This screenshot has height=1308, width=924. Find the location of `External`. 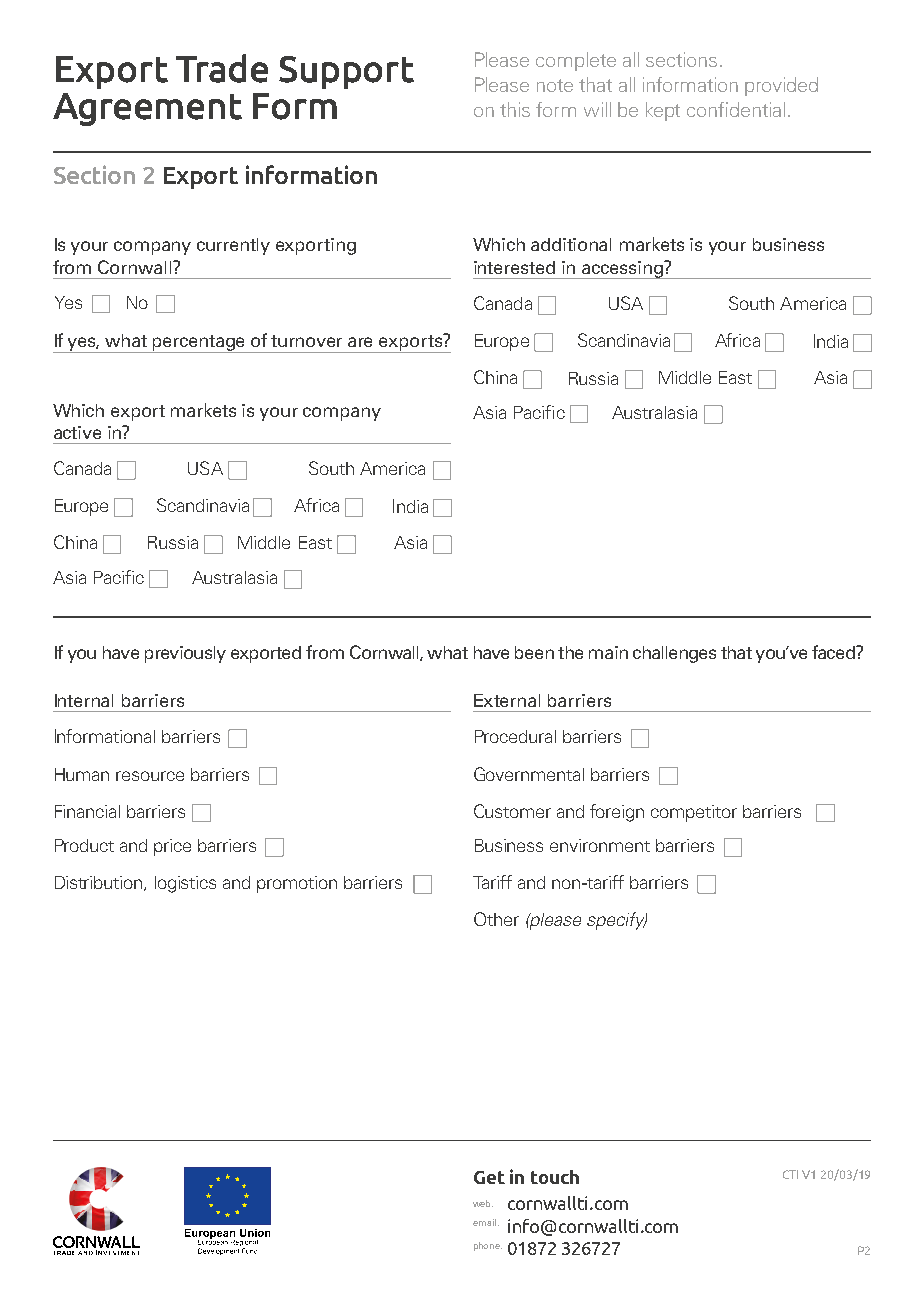

External is located at coordinates (507, 700).
